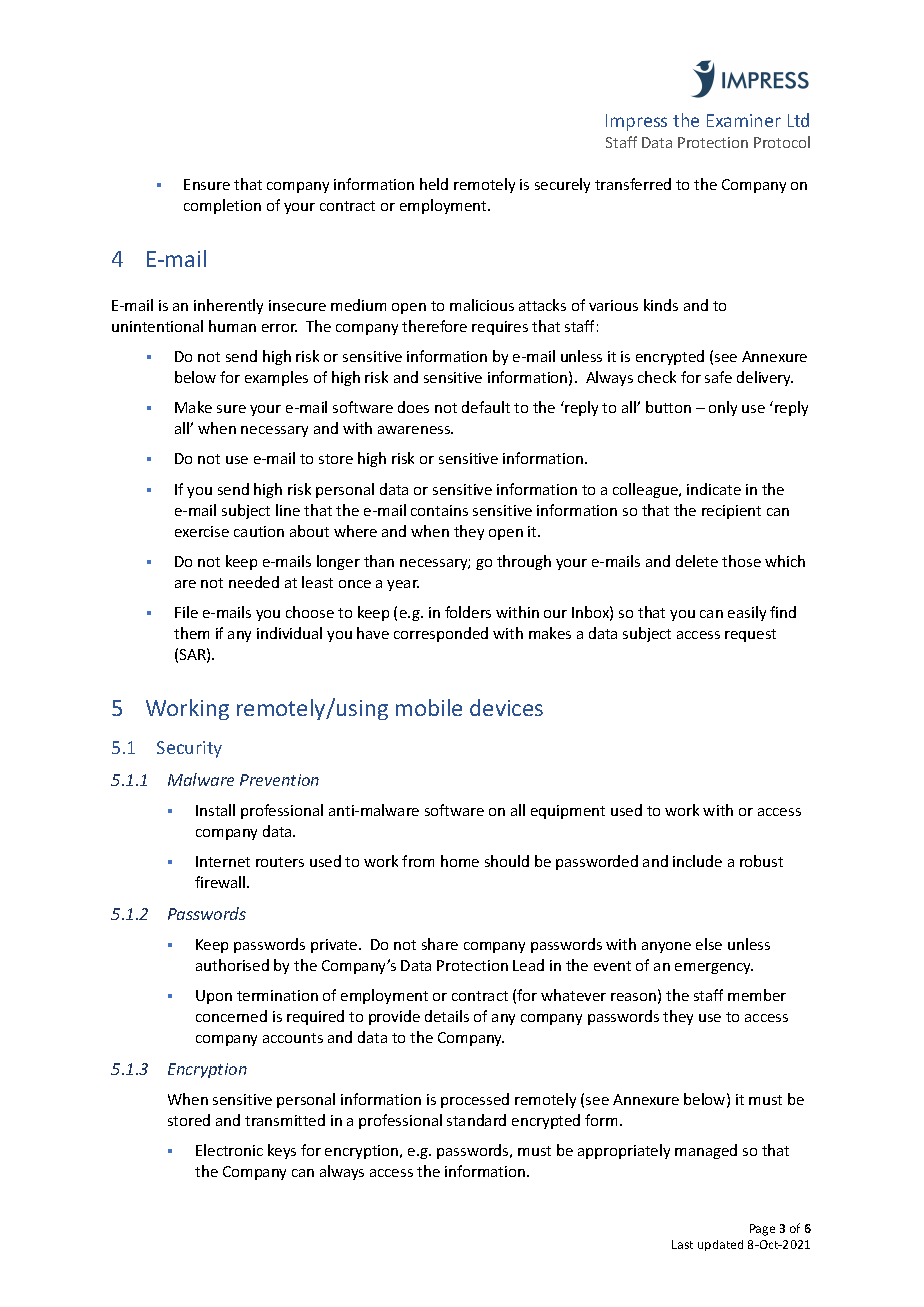 The height and width of the screenshot is (1307, 924). Describe the element at coordinates (744, 120) in the screenshot. I see `Examiner` at that location.
